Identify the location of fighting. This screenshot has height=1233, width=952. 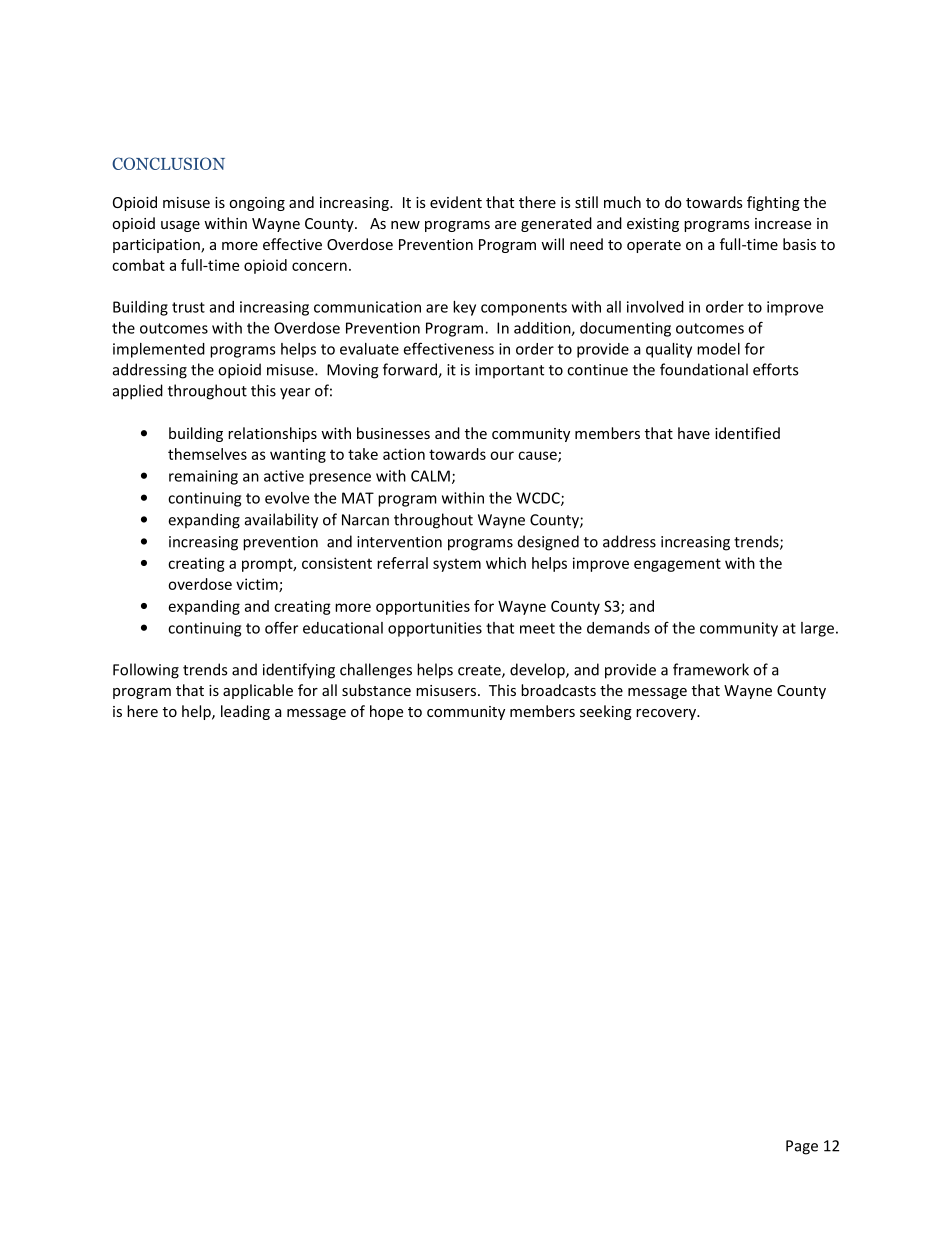
(773, 203).
